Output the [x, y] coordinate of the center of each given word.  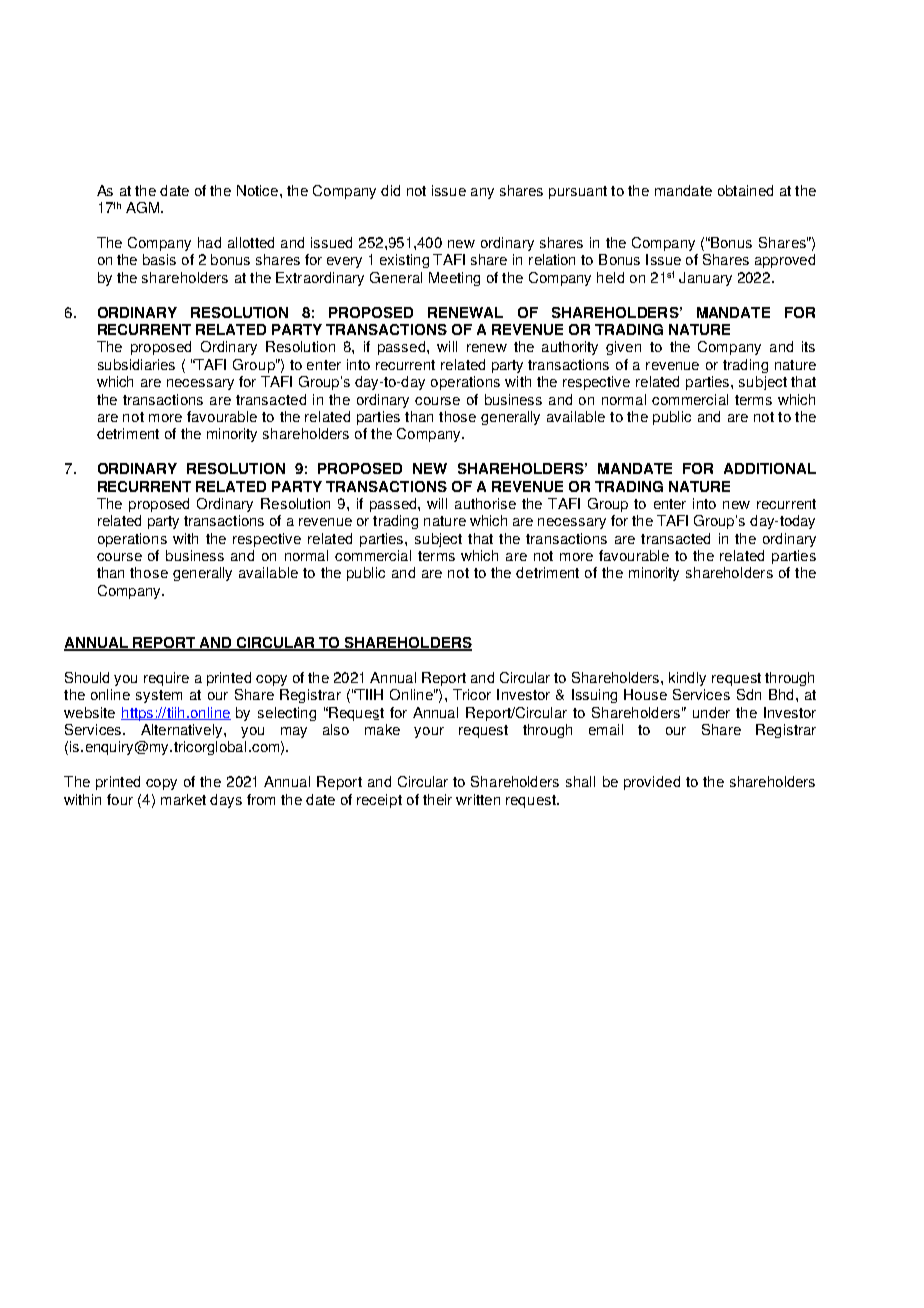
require [166, 679]
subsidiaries [136, 364]
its [808, 346]
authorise [485, 503]
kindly [687, 679]
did [390, 190]
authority [570, 348]
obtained [745, 190]
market [183, 799]
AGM [144, 207]
